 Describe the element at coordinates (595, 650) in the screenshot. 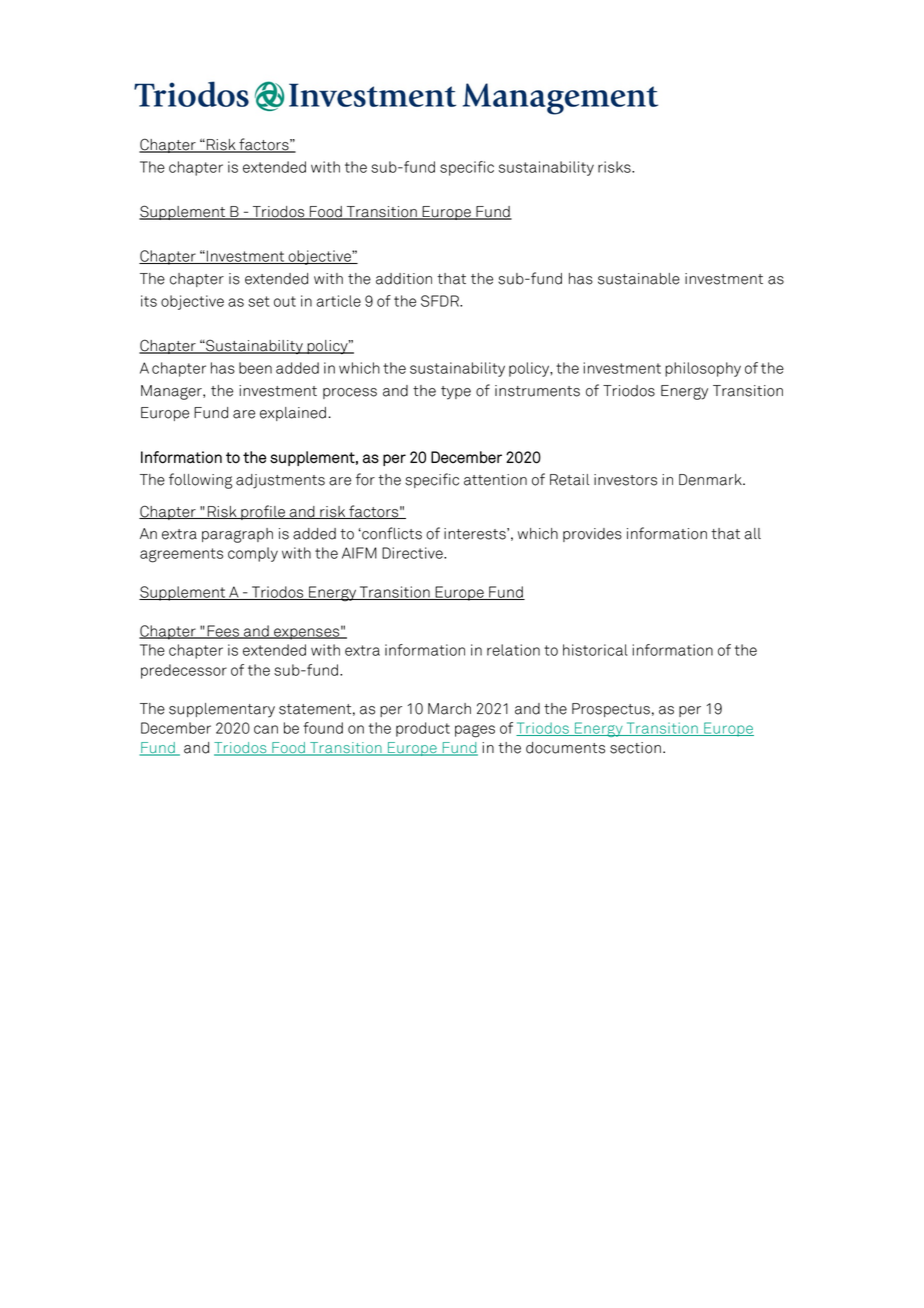

I see `historical` at that location.
